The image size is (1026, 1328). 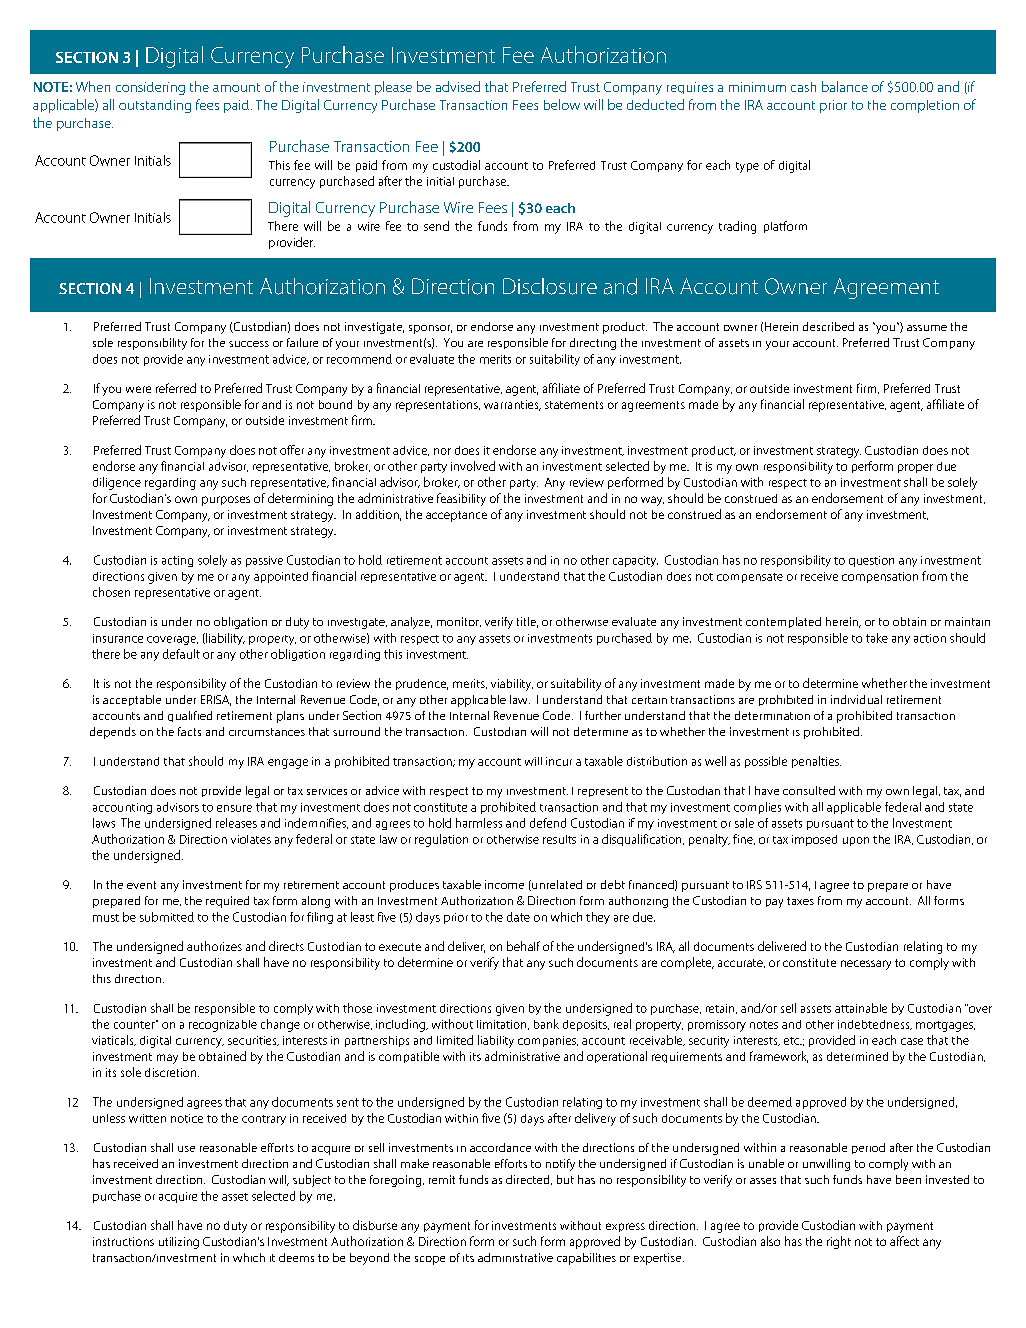 What do you see at coordinates (559, 839) in the page?
I see `results` at bounding box center [559, 839].
